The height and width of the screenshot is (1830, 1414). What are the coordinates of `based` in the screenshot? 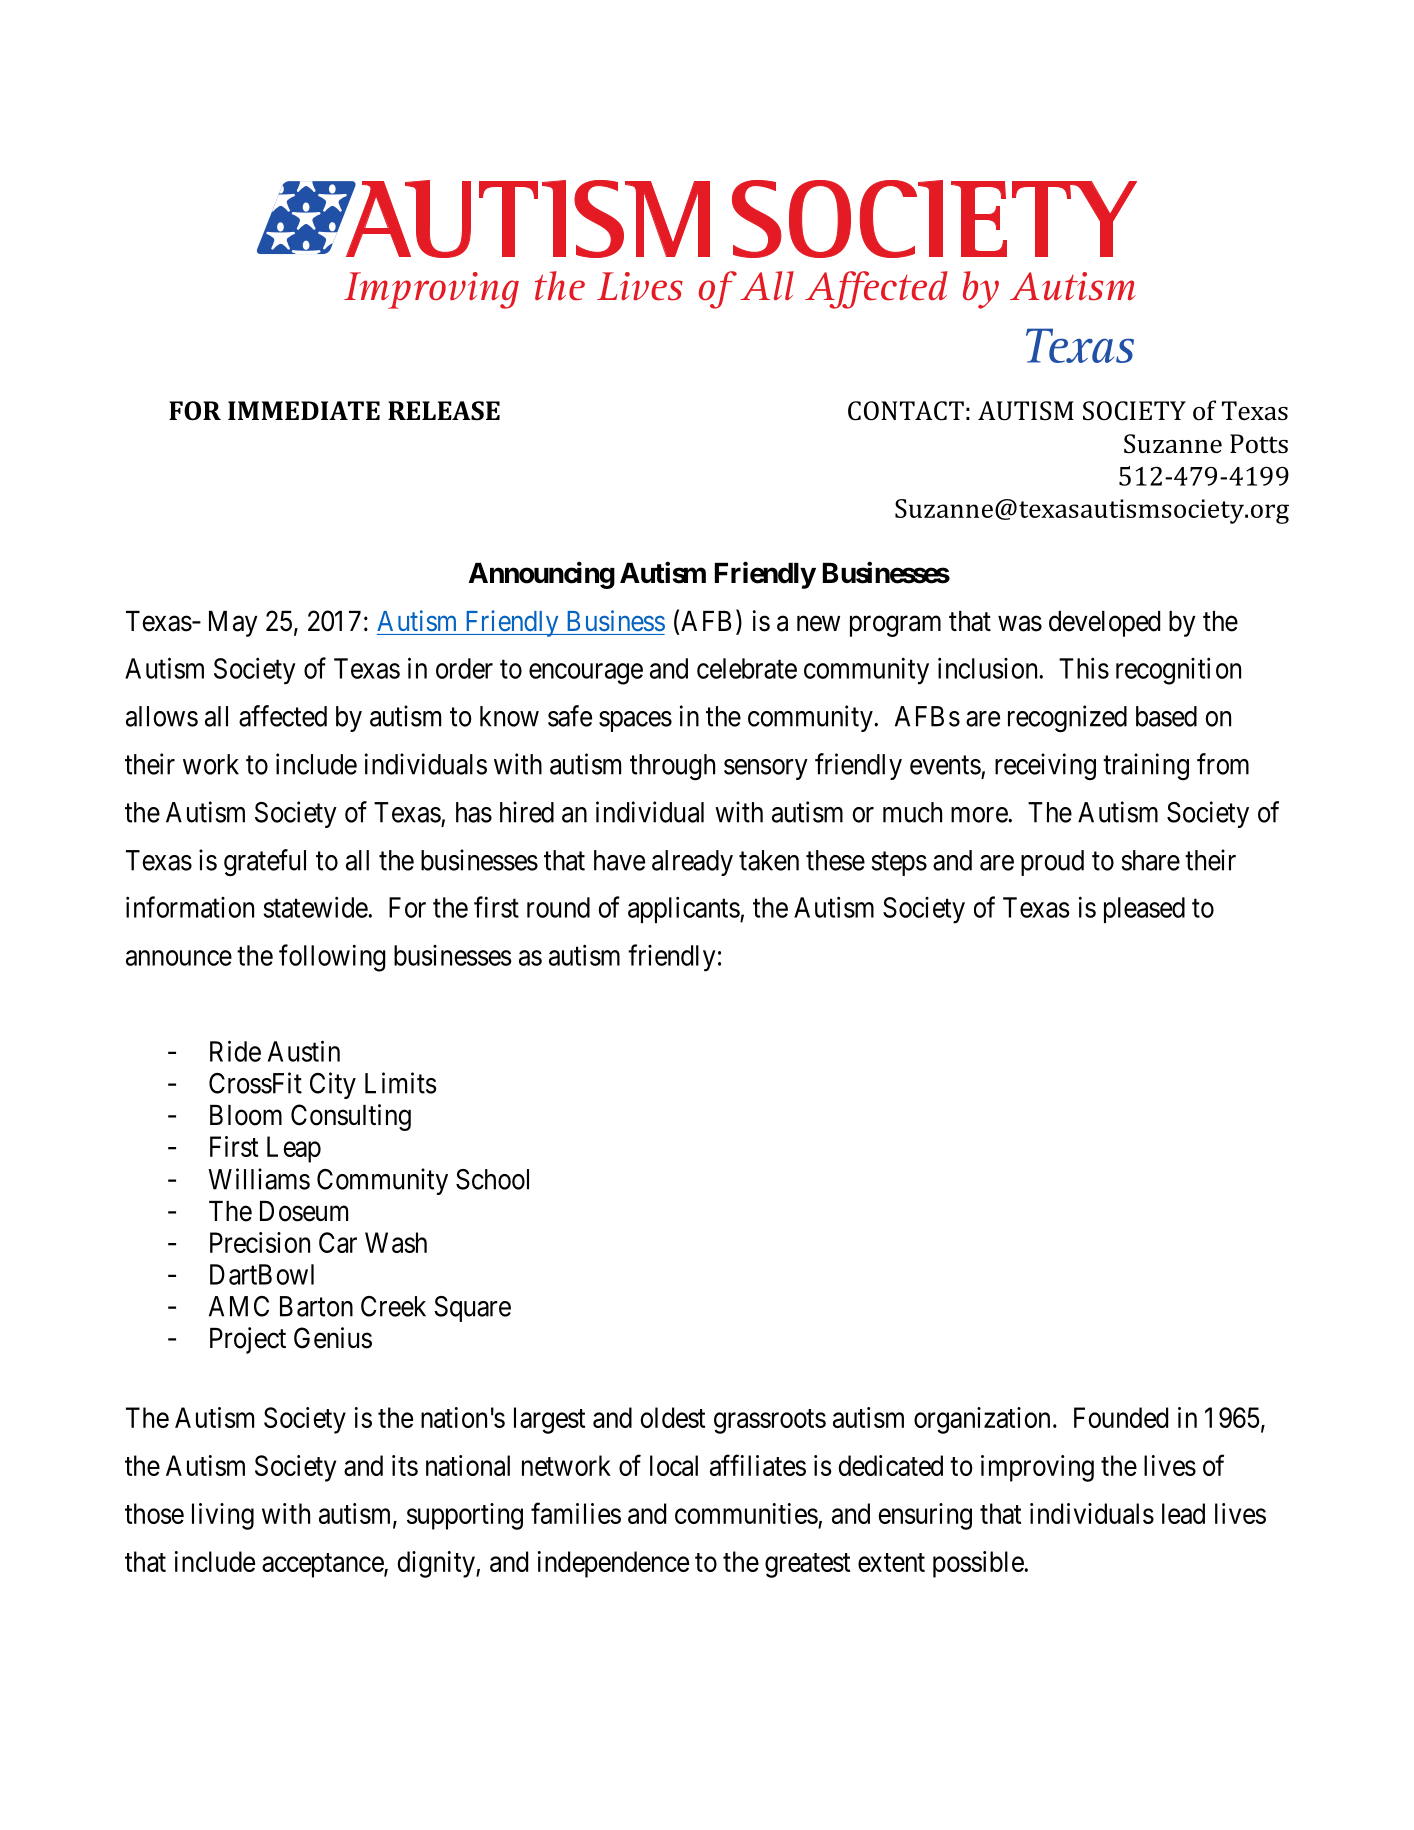 It's located at (1166, 716).
